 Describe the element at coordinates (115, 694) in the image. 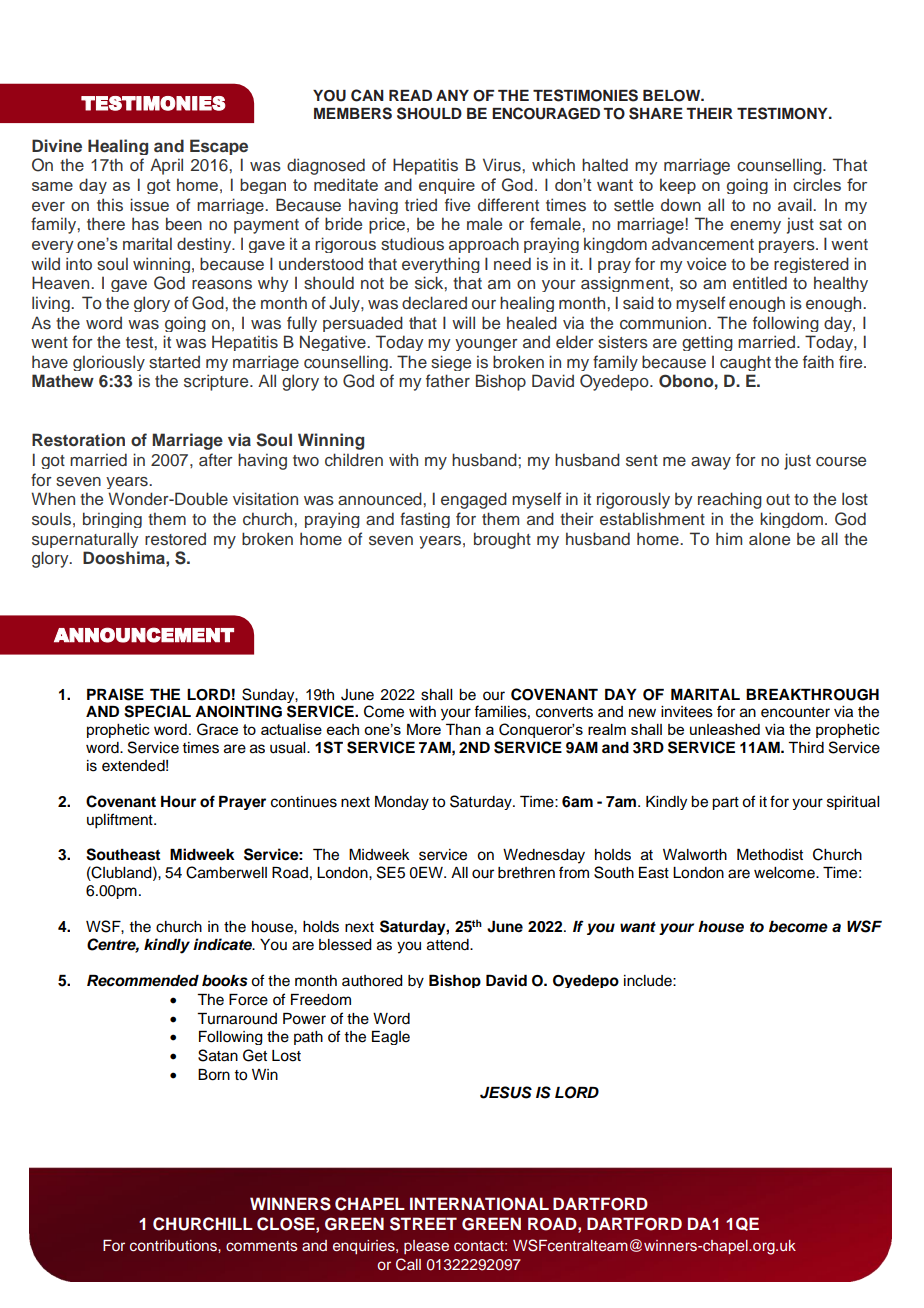

I see `PRAISE` at that location.
